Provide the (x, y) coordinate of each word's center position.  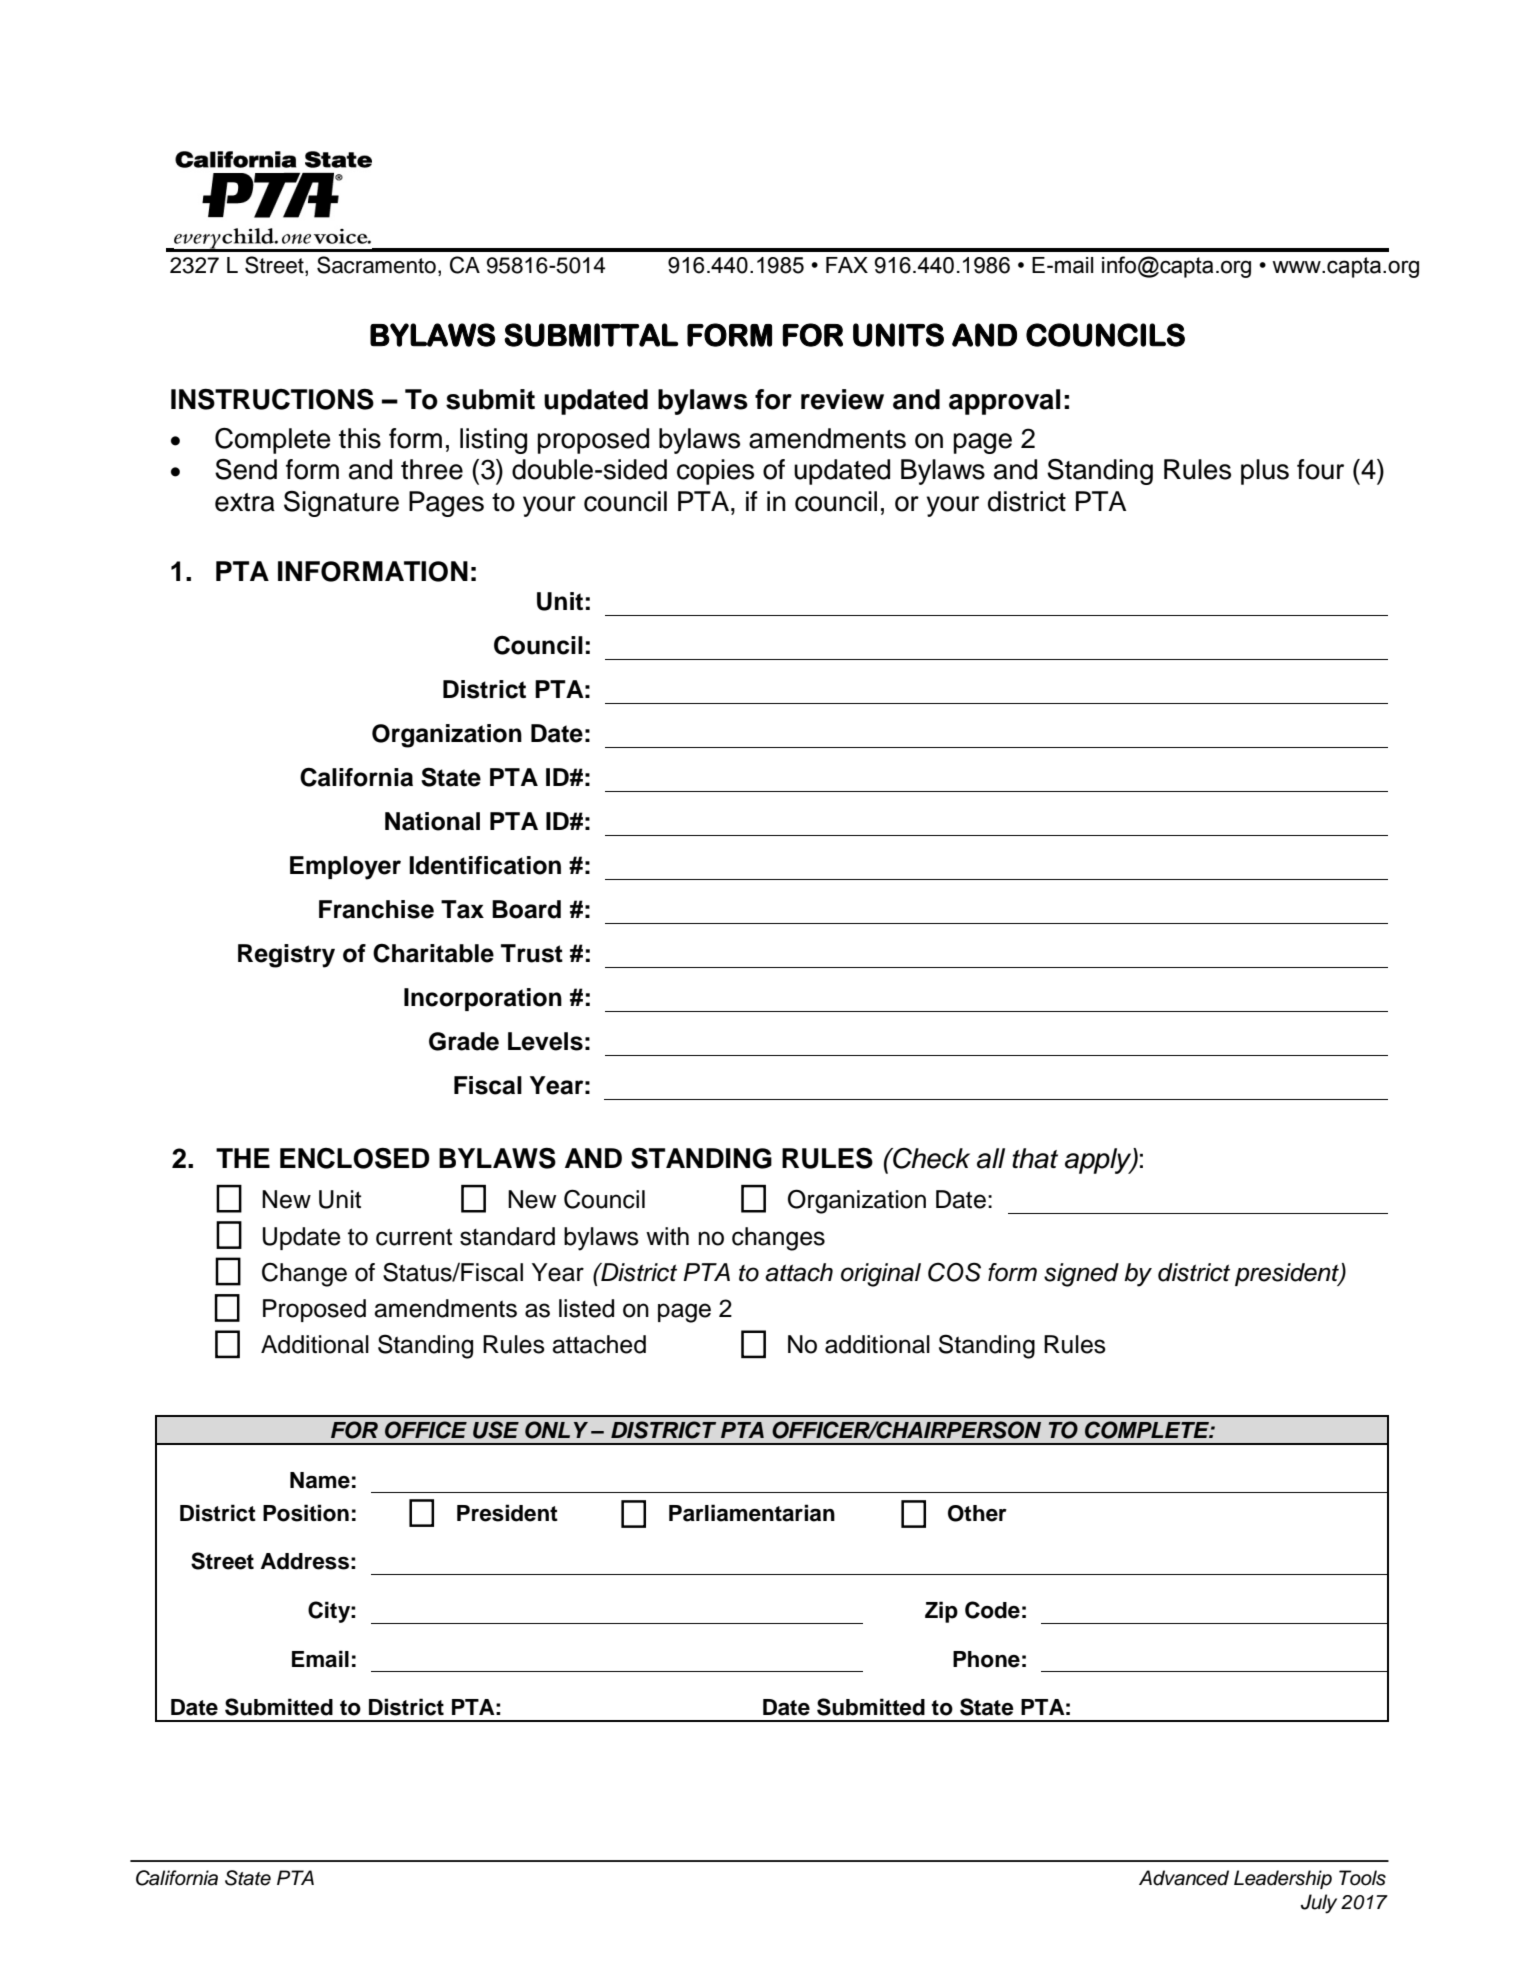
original (881, 1275)
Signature (341, 504)
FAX (847, 265)
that (1035, 1158)
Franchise (376, 909)
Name (320, 1480)
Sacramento (376, 265)
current (414, 1237)
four (1320, 469)
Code (992, 1610)
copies (715, 472)
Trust (532, 953)
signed (1081, 1275)
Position (306, 1513)
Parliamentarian (752, 1513)
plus (1265, 472)
